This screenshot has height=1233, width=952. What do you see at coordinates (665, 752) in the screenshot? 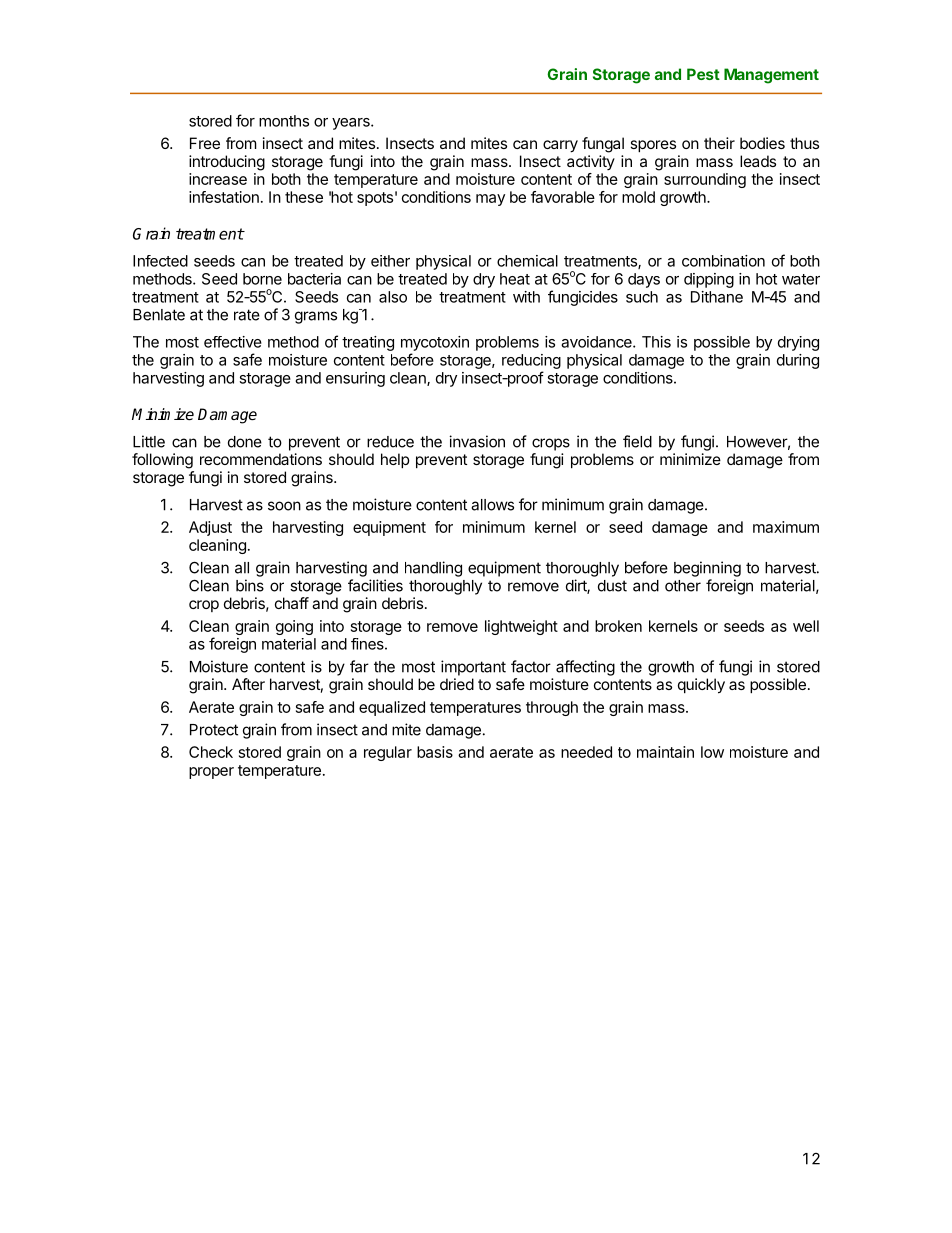
I see `maintain` at bounding box center [665, 752].
